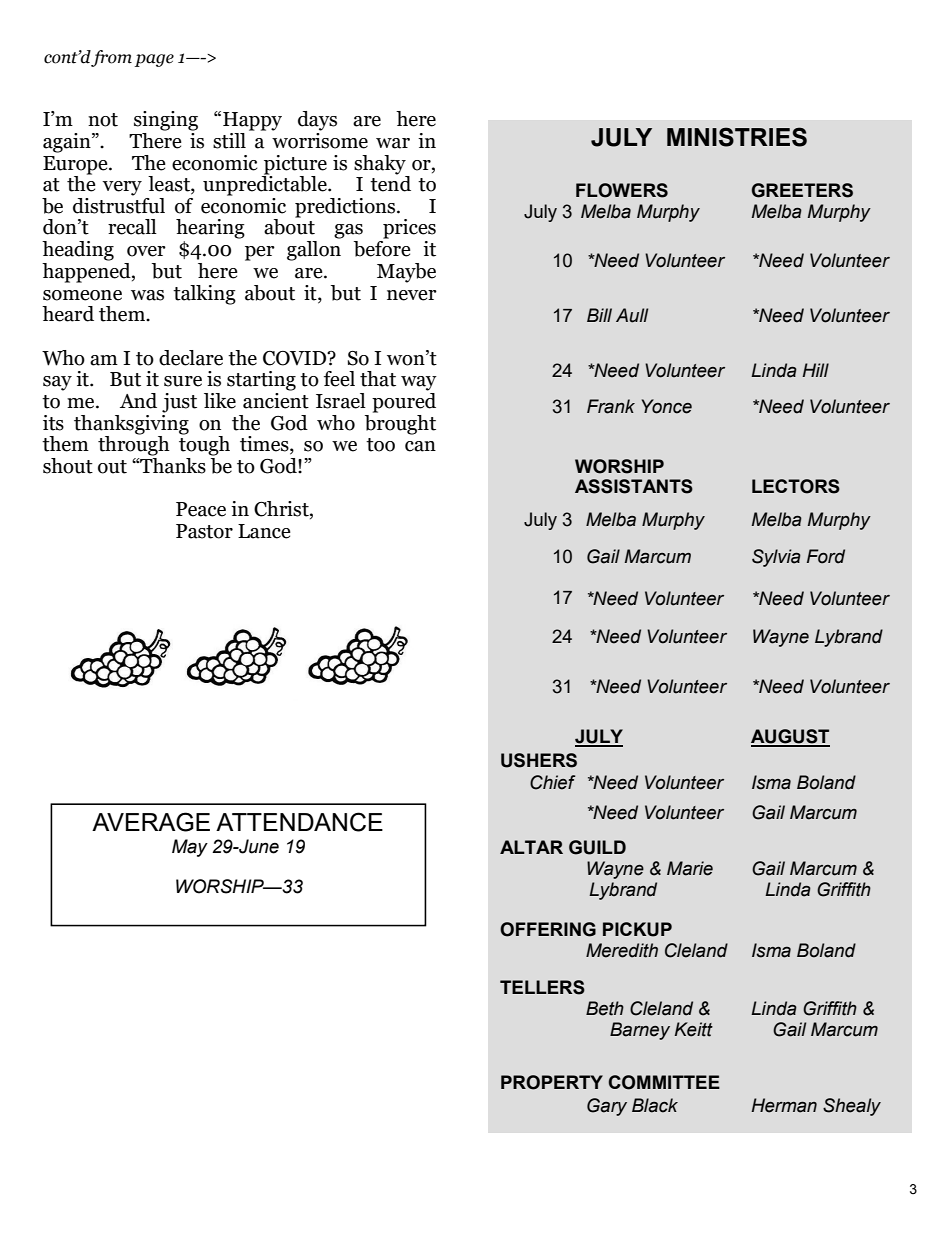  I want to click on Hill, so click(815, 370).
